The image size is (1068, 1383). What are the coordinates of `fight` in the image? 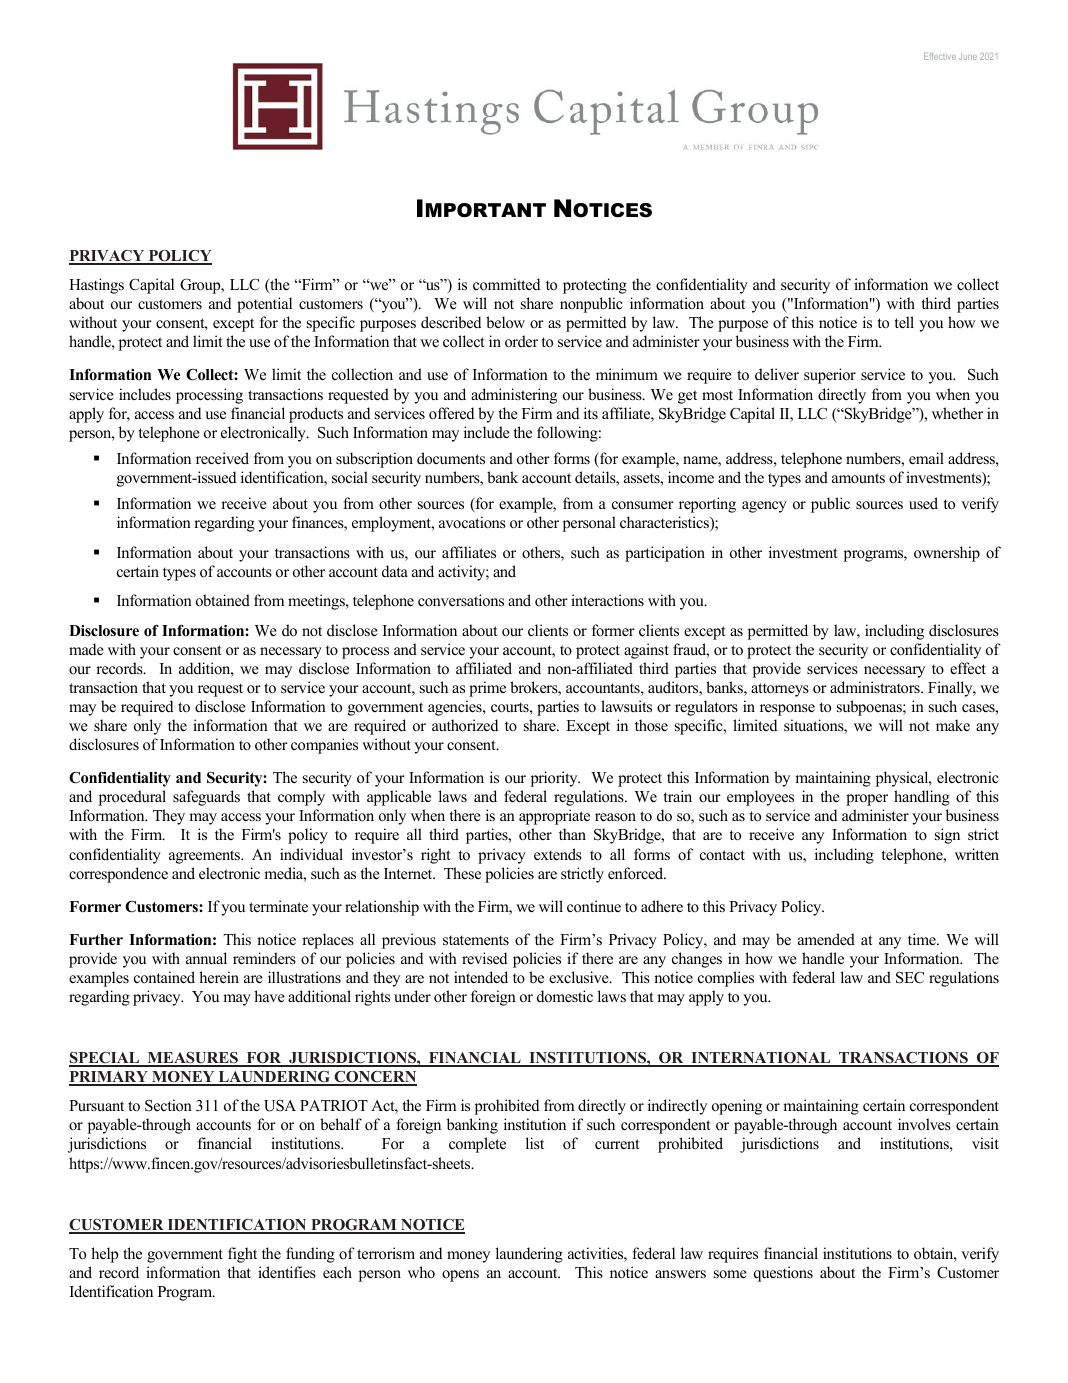 It's located at (242, 1255).
